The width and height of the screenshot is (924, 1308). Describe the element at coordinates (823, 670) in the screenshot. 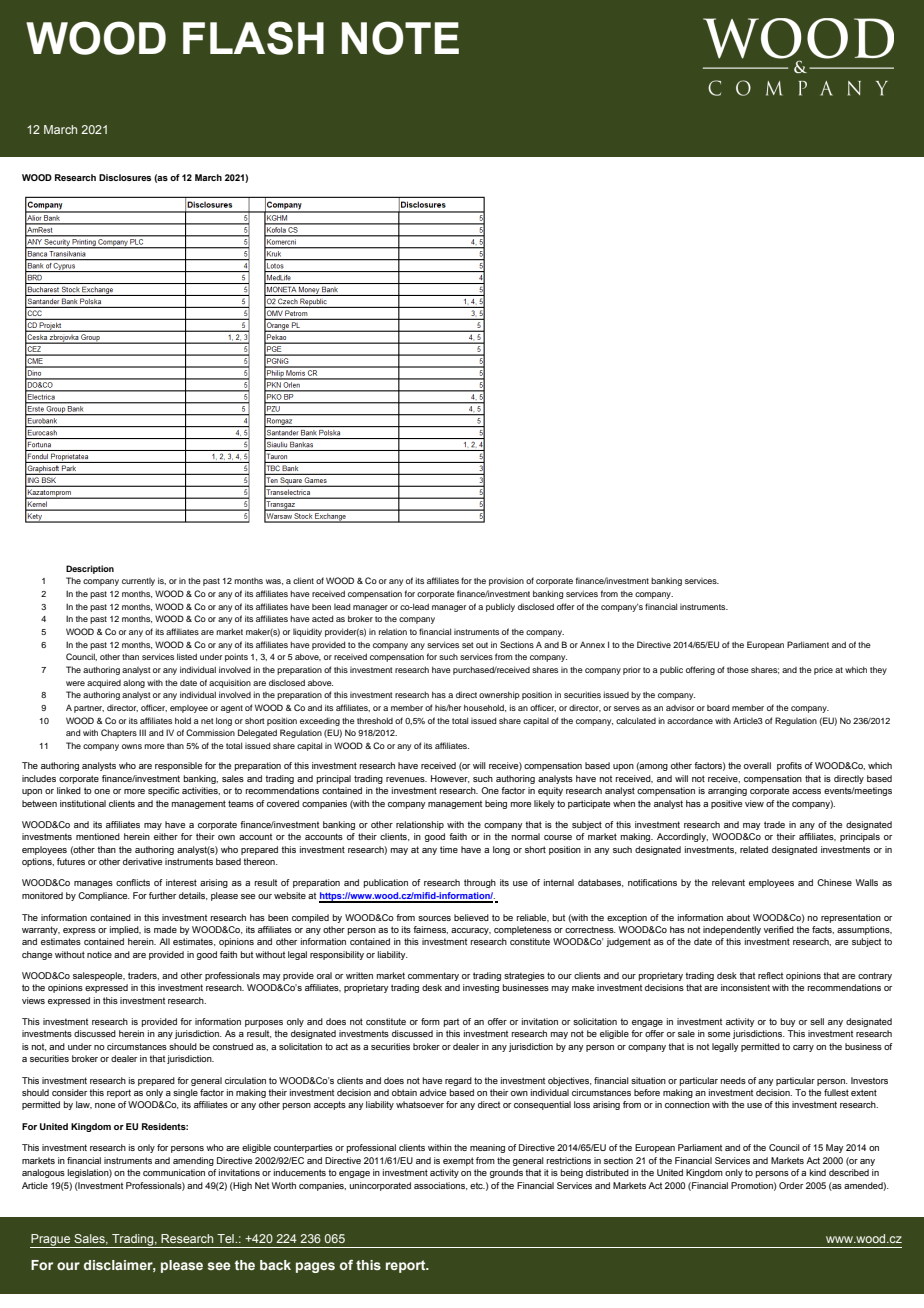

I see `price` at that location.
